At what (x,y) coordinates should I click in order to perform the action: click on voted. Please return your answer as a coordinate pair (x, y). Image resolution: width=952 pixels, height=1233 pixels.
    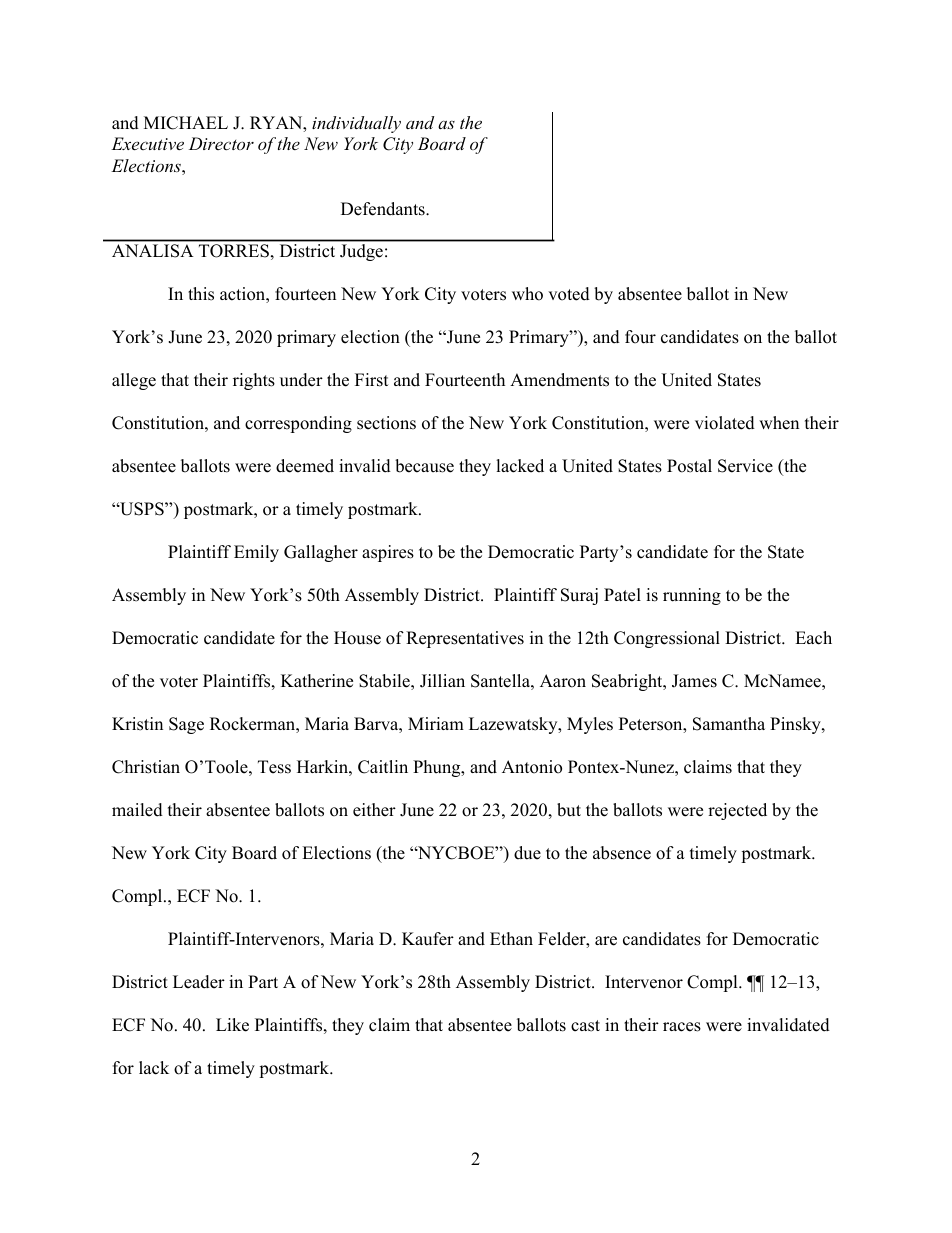
    Looking at the image, I should click on (569, 294).
